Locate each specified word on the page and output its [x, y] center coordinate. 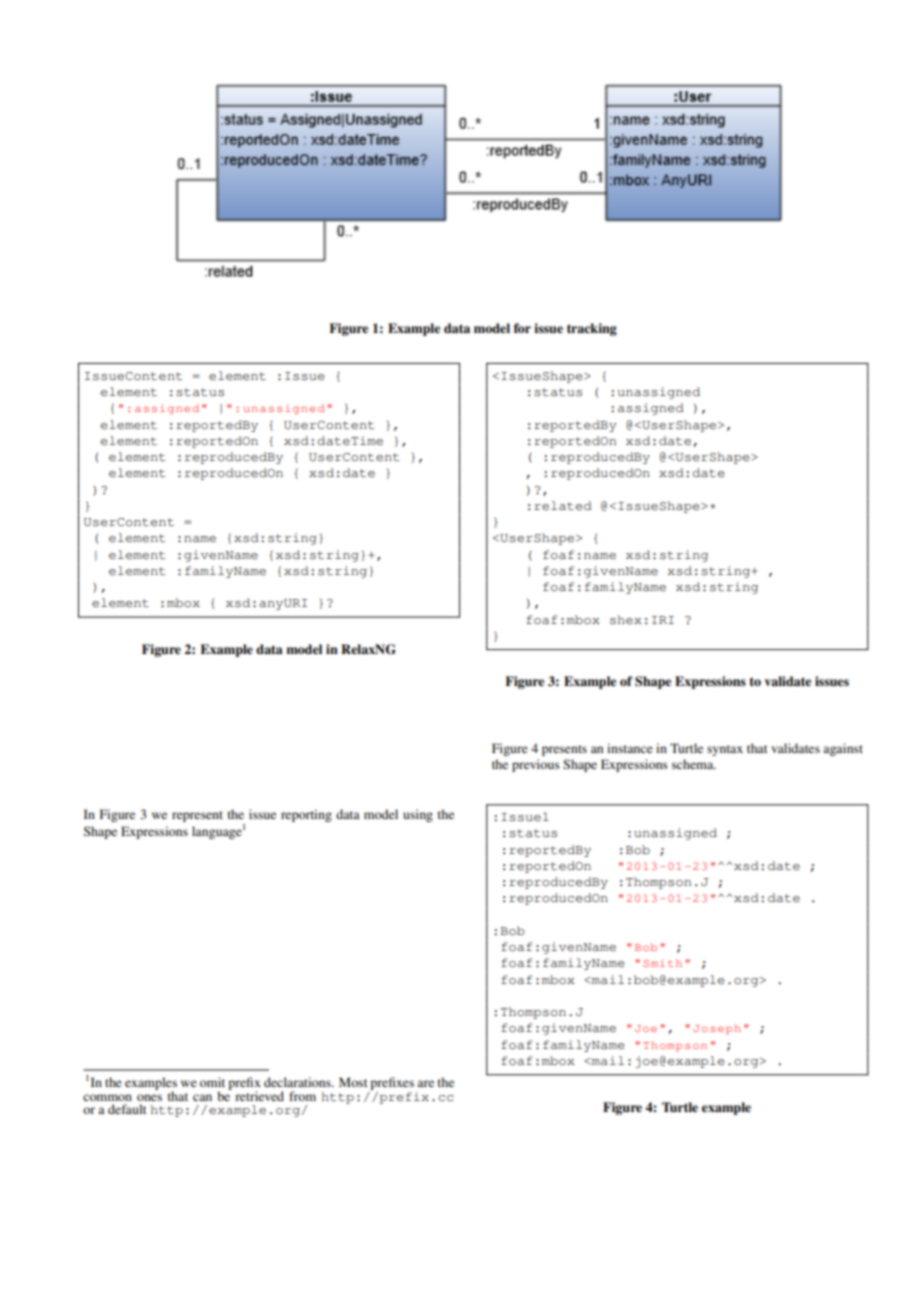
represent [197, 816]
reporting [306, 815]
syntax [725, 750]
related [563, 506]
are [425, 1083]
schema [694, 764]
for [522, 328]
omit [212, 1082]
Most [353, 1082]
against [843, 749]
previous [536, 765]
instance [630, 748]
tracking [592, 329]
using [418, 815]
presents [564, 750]
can [202, 1097]
